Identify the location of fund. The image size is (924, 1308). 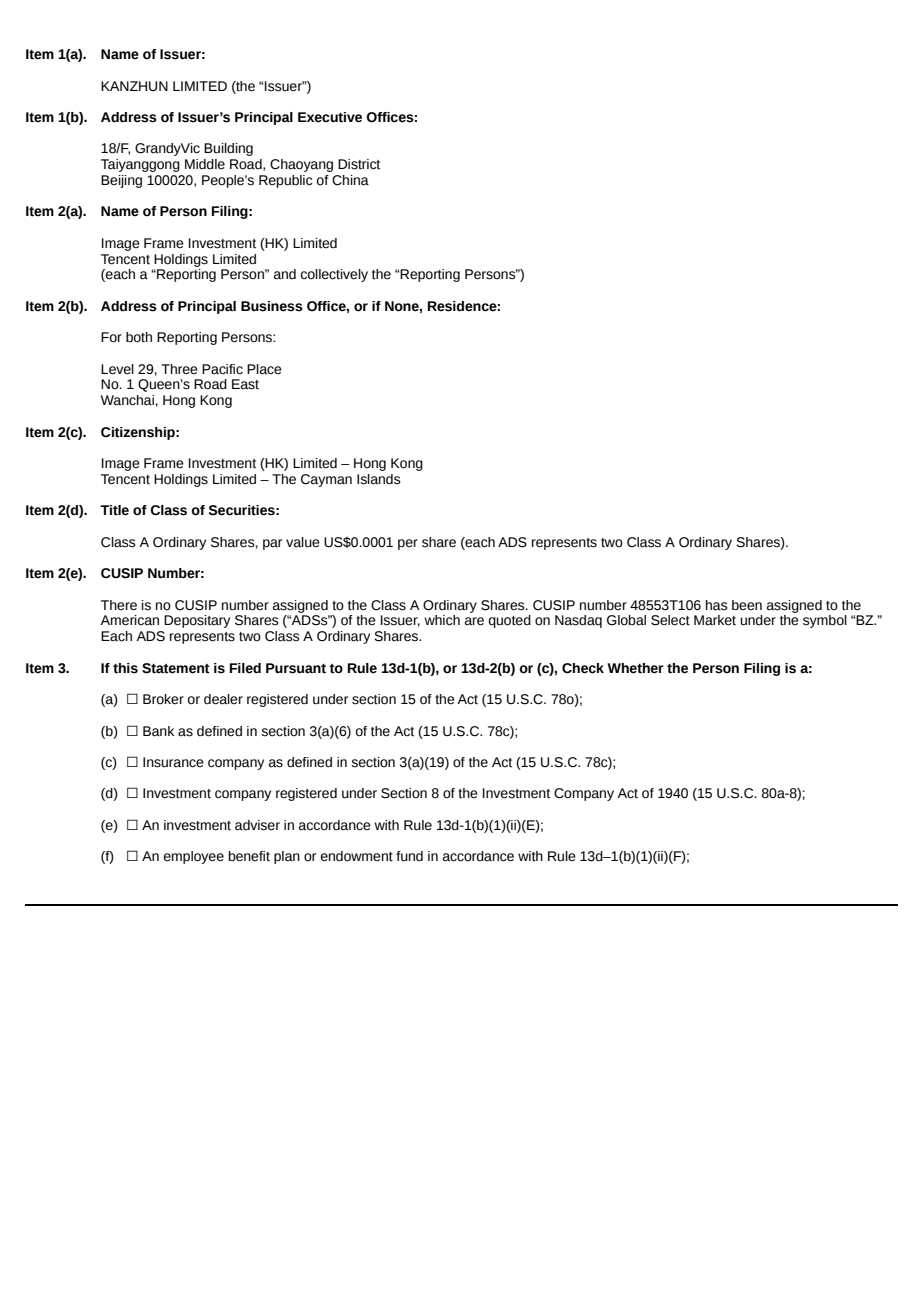
(409, 856).
